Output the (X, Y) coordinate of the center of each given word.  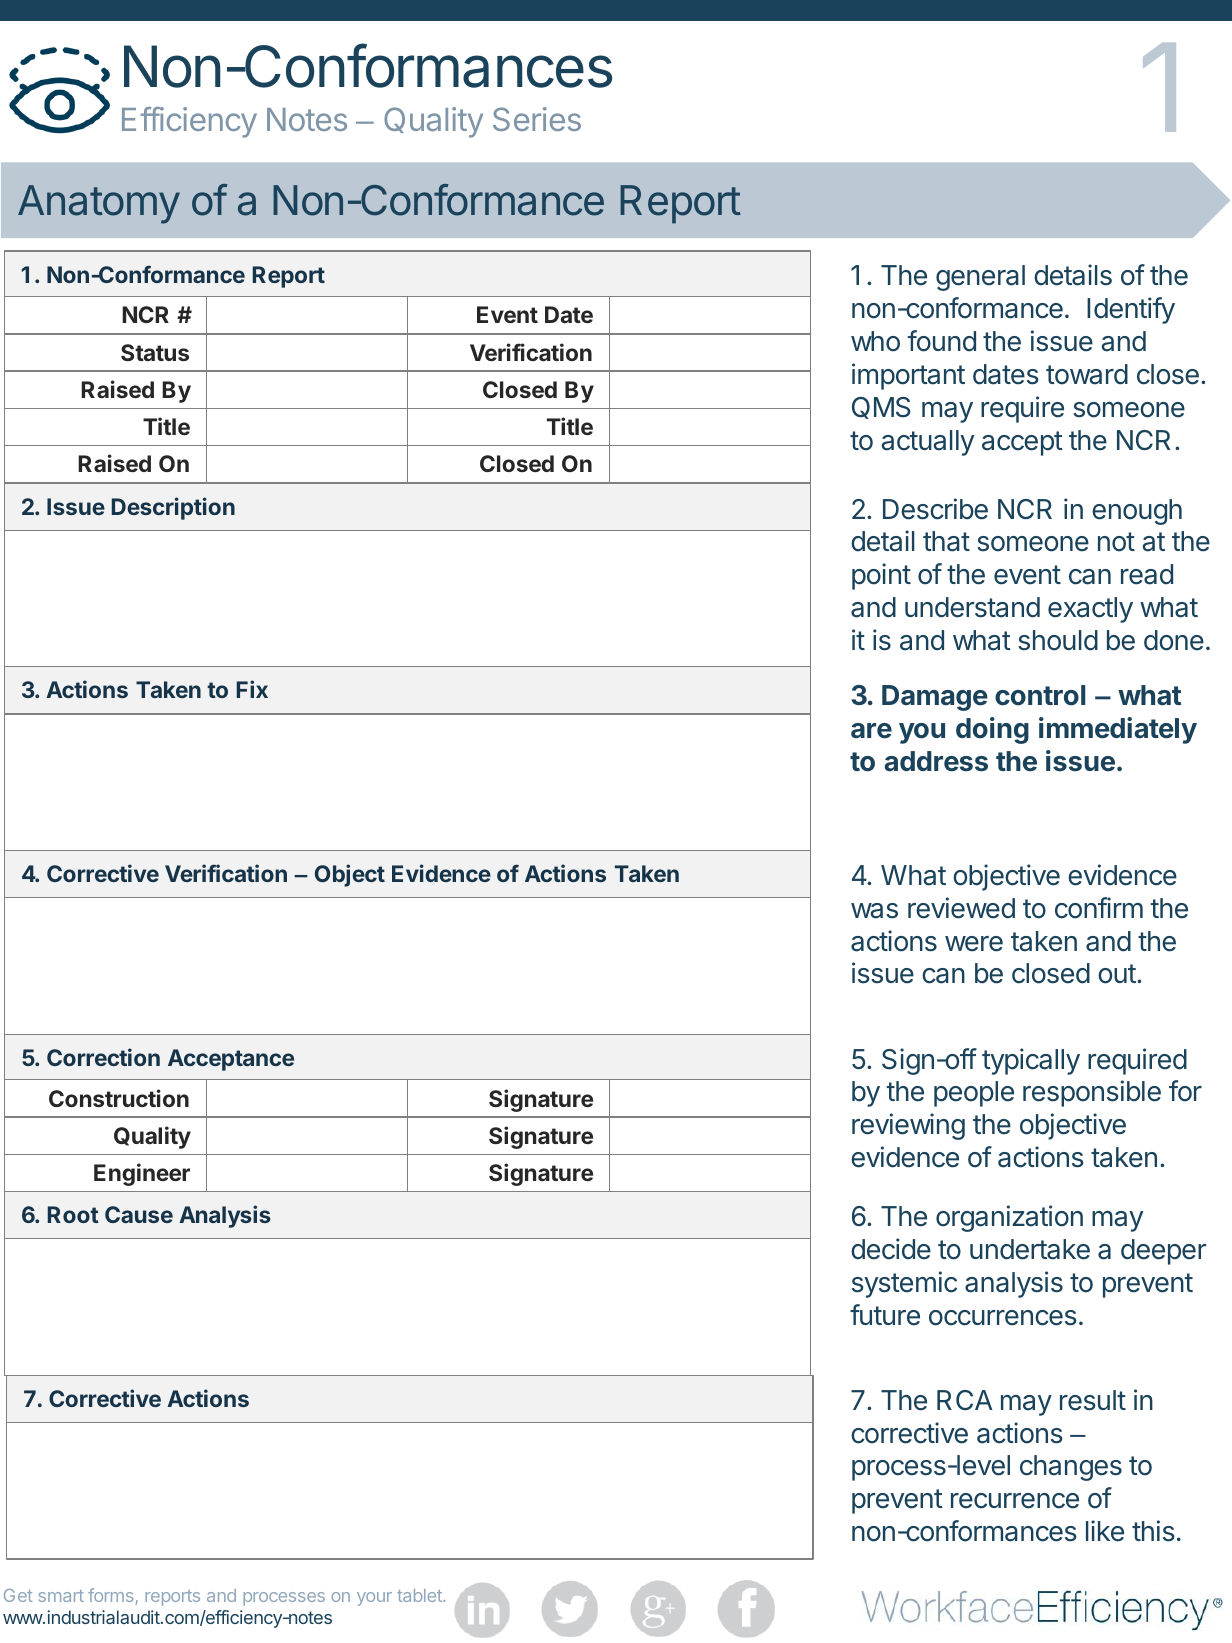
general (980, 278)
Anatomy (99, 204)
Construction (119, 1098)
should (1058, 640)
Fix (252, 689)
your (374, 1599)
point (881, 576)
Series (537, 119)
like (1105, 1531)
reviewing (908, 1126)
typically (1031, 1061)
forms (110, 1595)
